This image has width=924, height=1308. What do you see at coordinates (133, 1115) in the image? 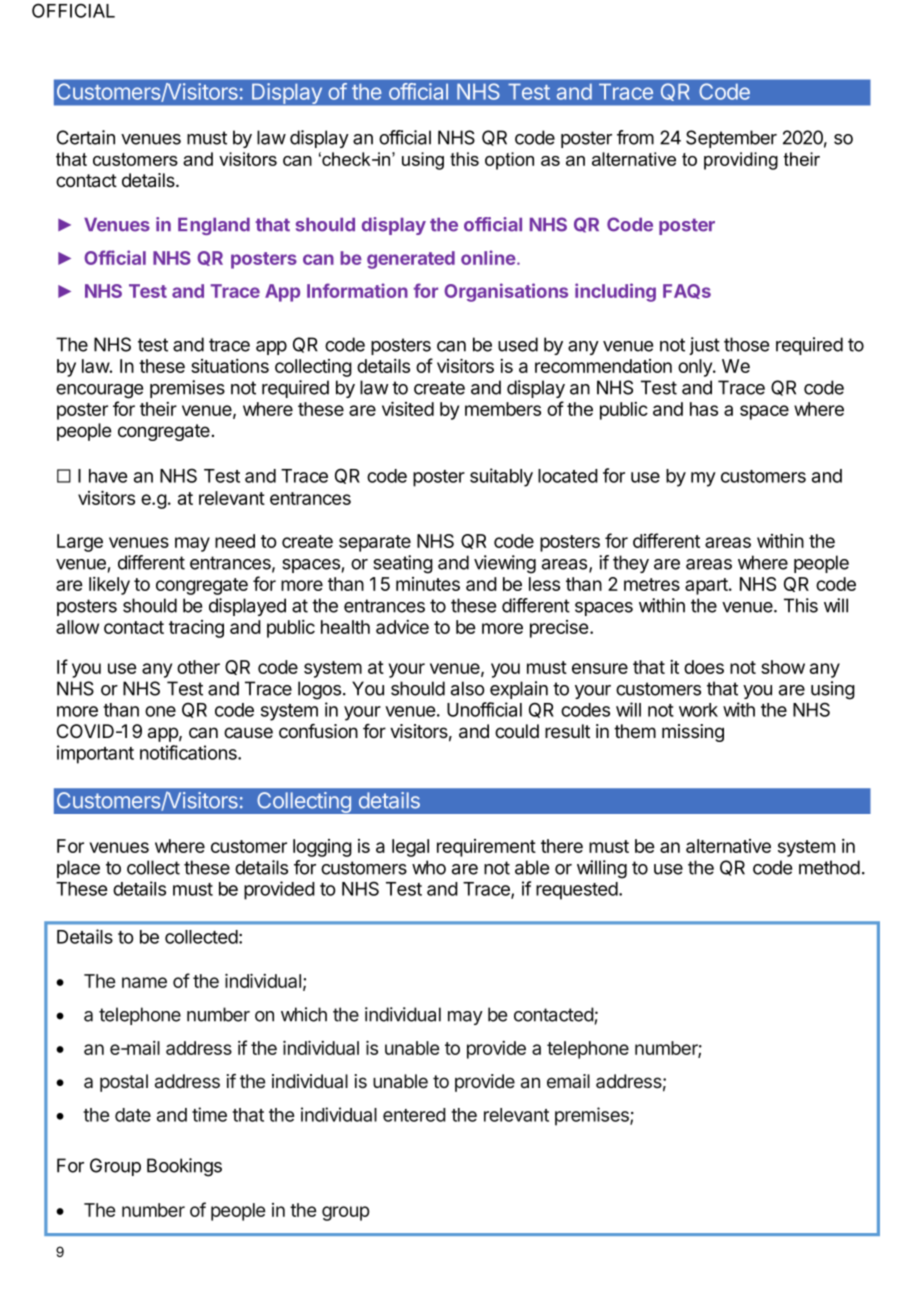
I see `date` at bounding box center [133, 1115].
